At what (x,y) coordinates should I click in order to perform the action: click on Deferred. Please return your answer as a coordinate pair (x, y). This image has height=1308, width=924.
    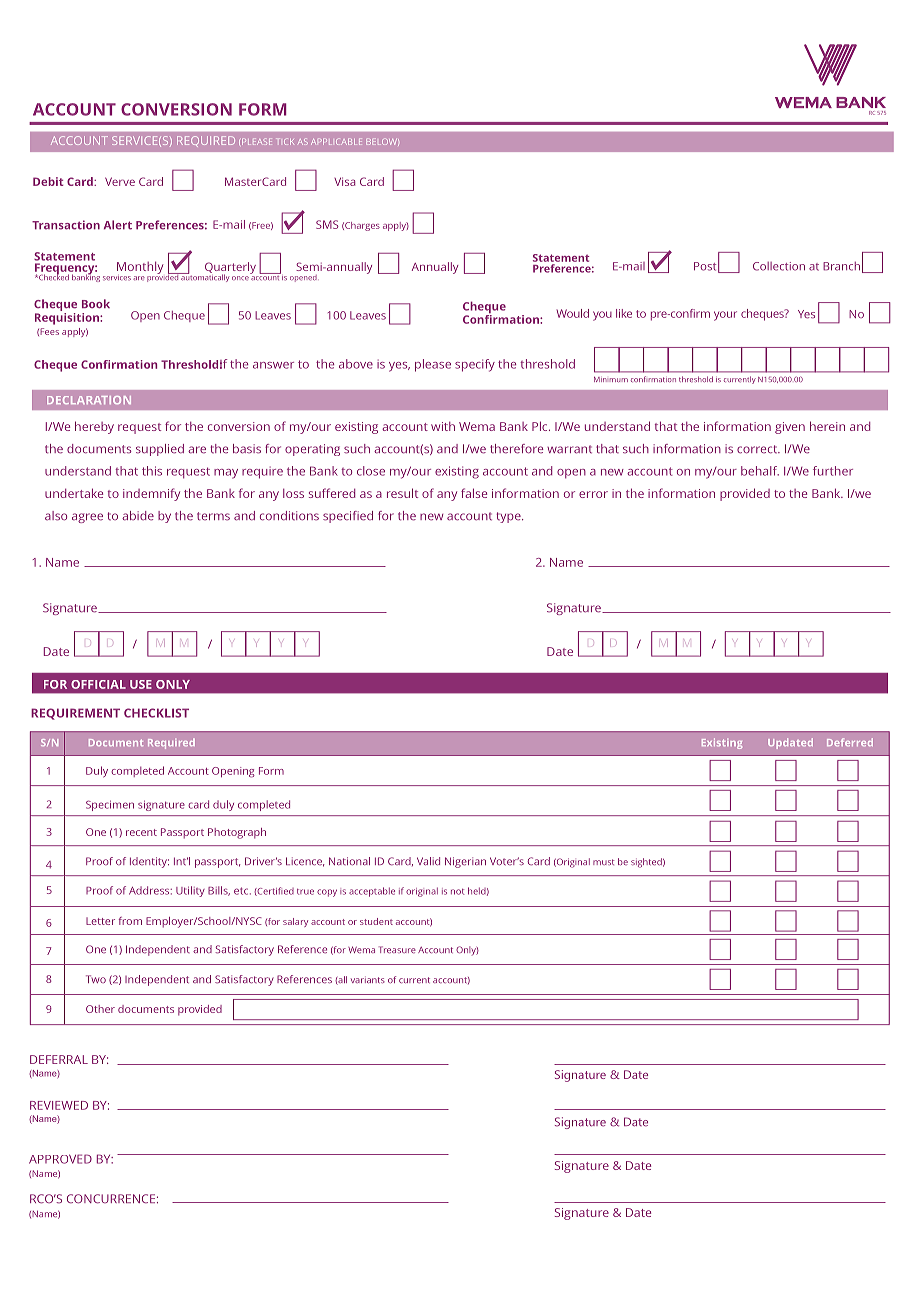
    Looking at the image, I should click on (850, 742).
